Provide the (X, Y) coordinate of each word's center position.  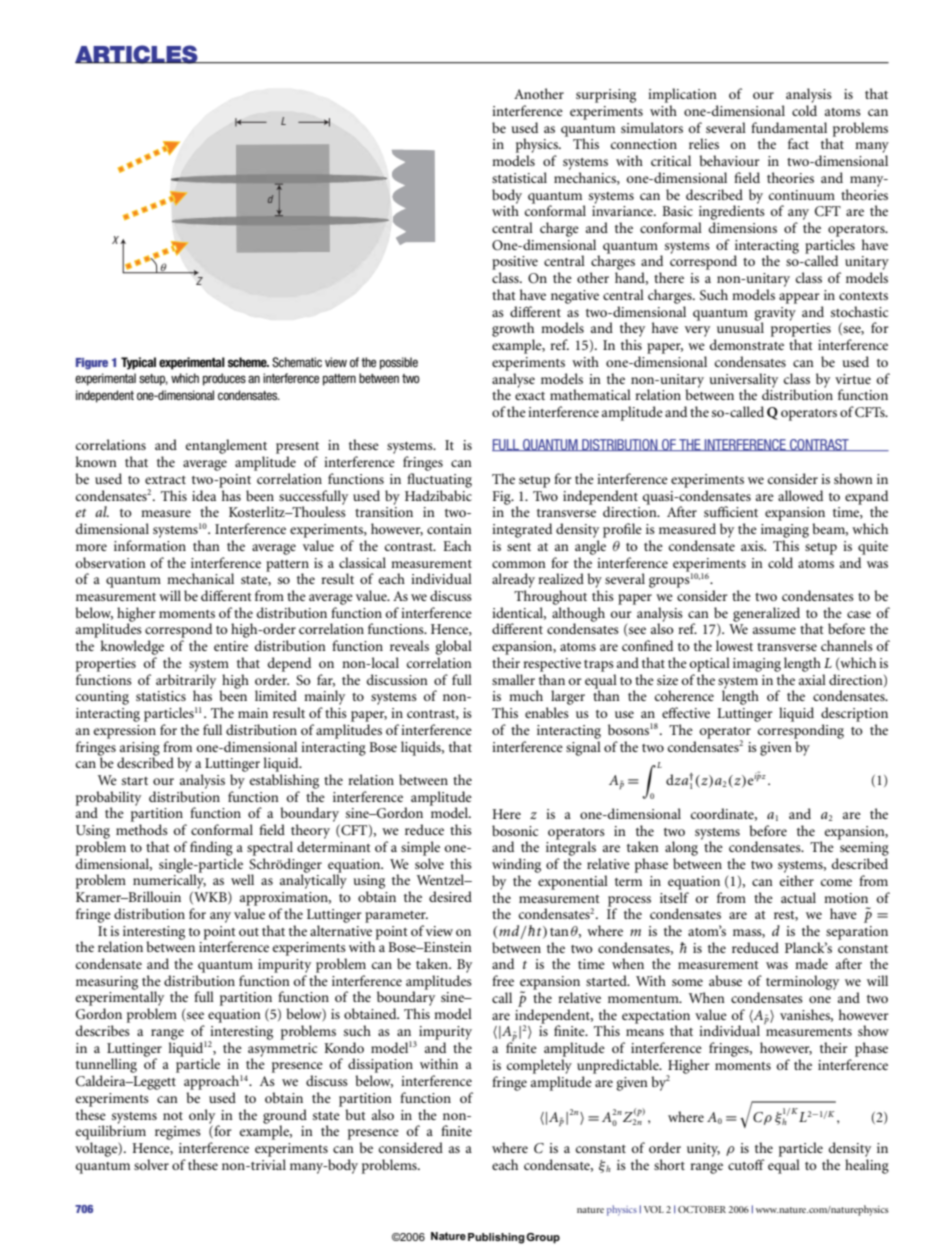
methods (142, 829)
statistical (519, 177)
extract (165, 480)
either (797, 880)
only (203, 1117)
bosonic (515, 830)
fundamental (789, 127)
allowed (800, 495)
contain (449, 529)
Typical (138, 363)
